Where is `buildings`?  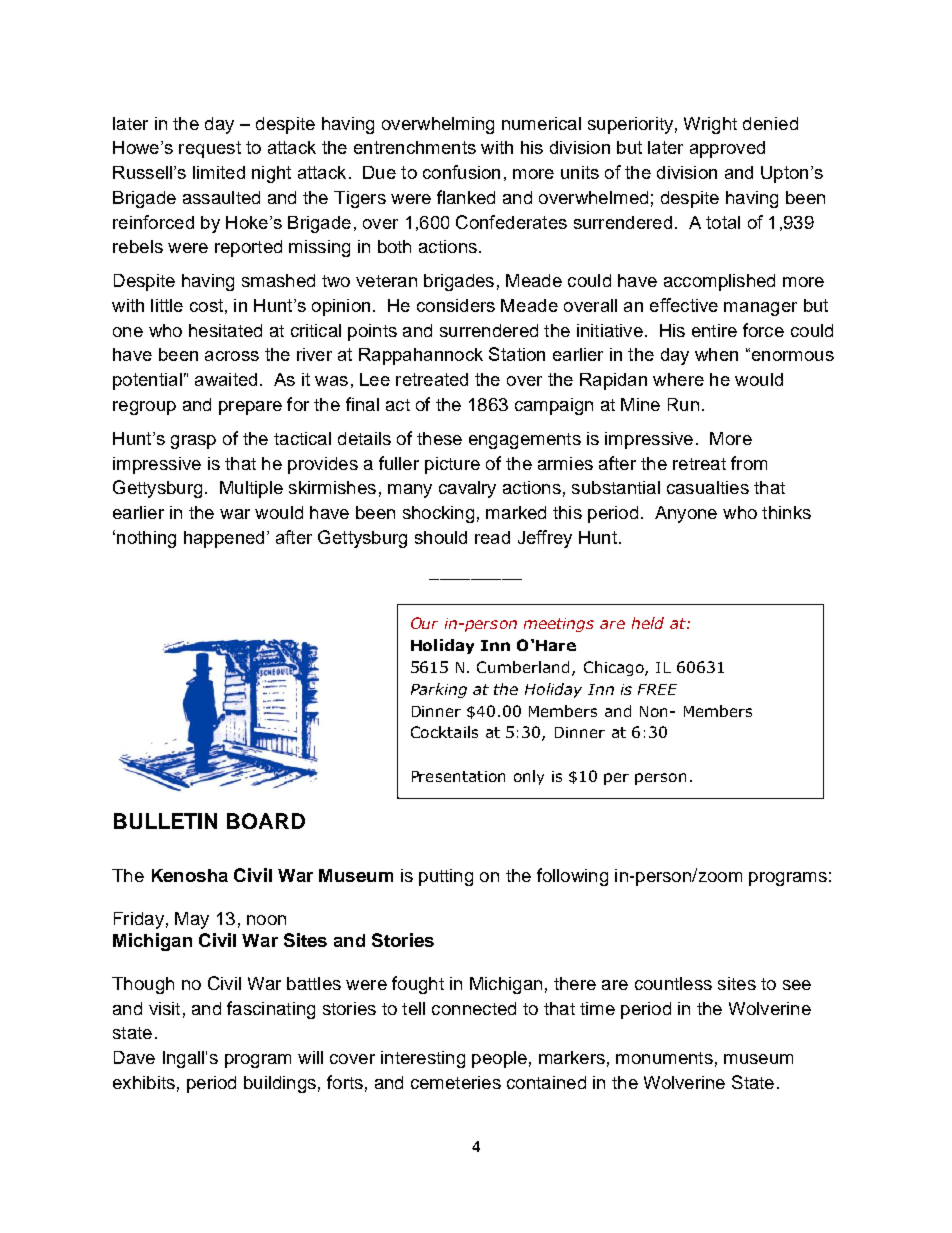
buildings is located at coordinates (280, 1084).
